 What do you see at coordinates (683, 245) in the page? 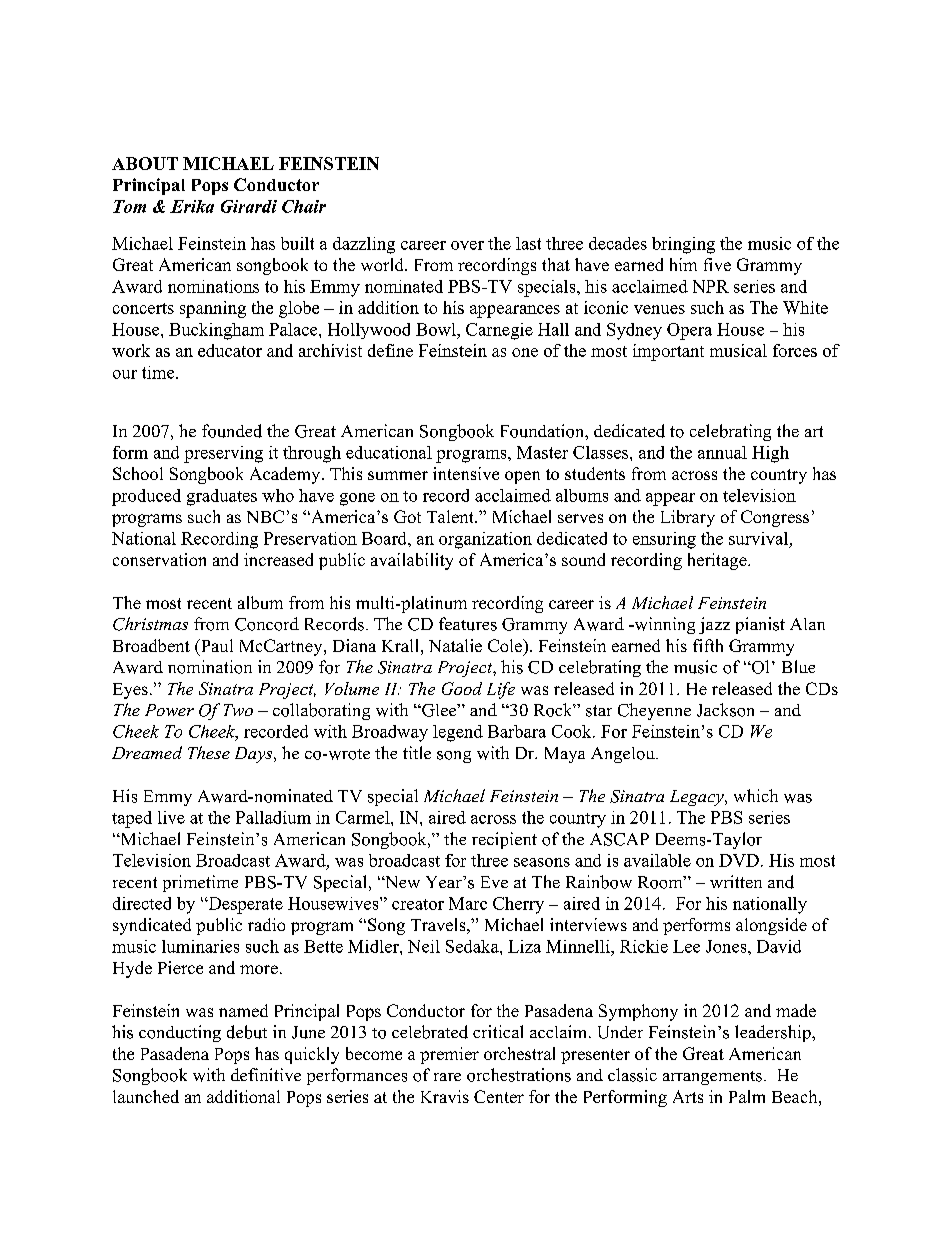
I see `bringing` at bounding box center [683, 245].
